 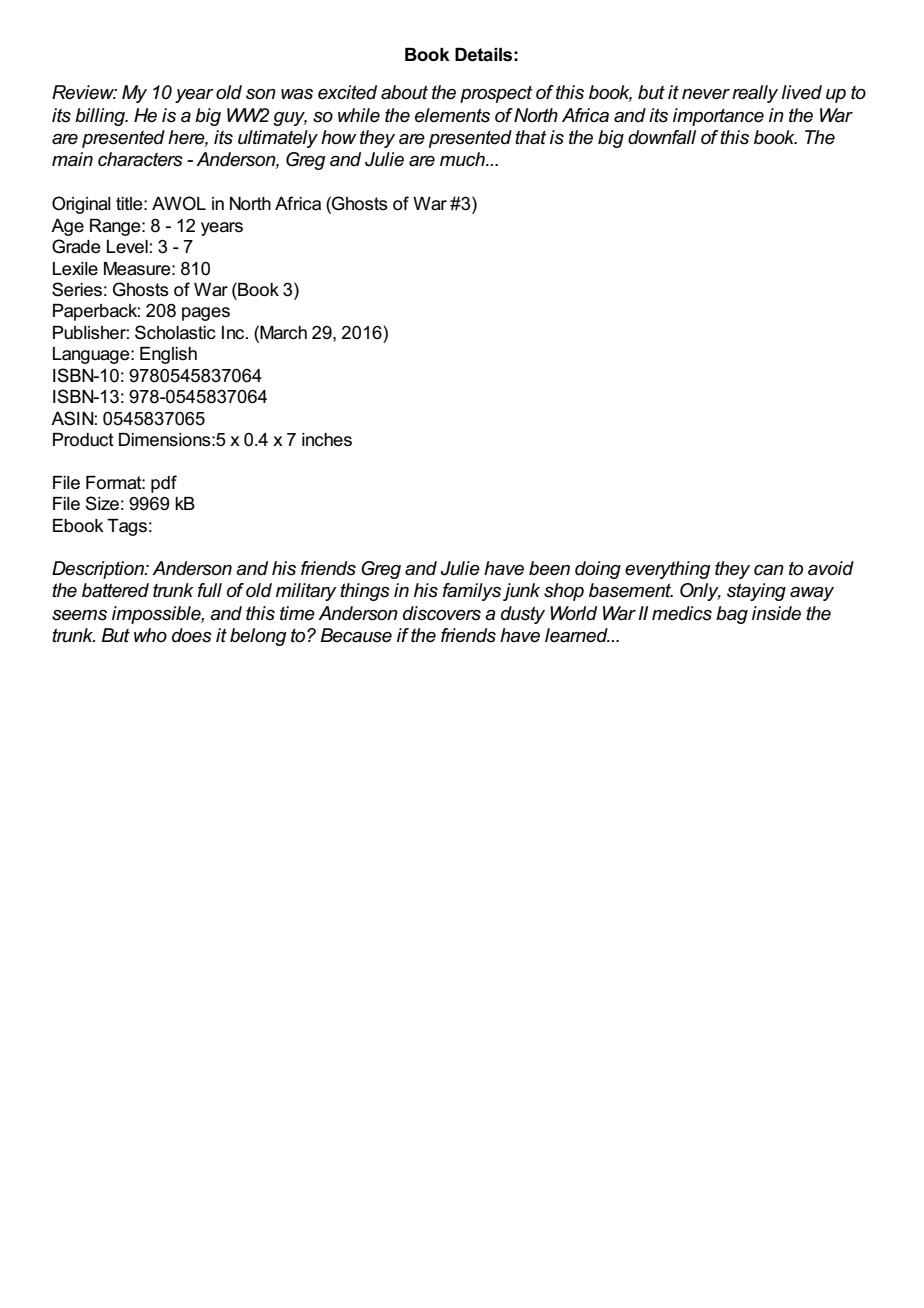 What do you see at coordinates (769, 570) in the document?
I see `can` at bounding box center [769, 570].
